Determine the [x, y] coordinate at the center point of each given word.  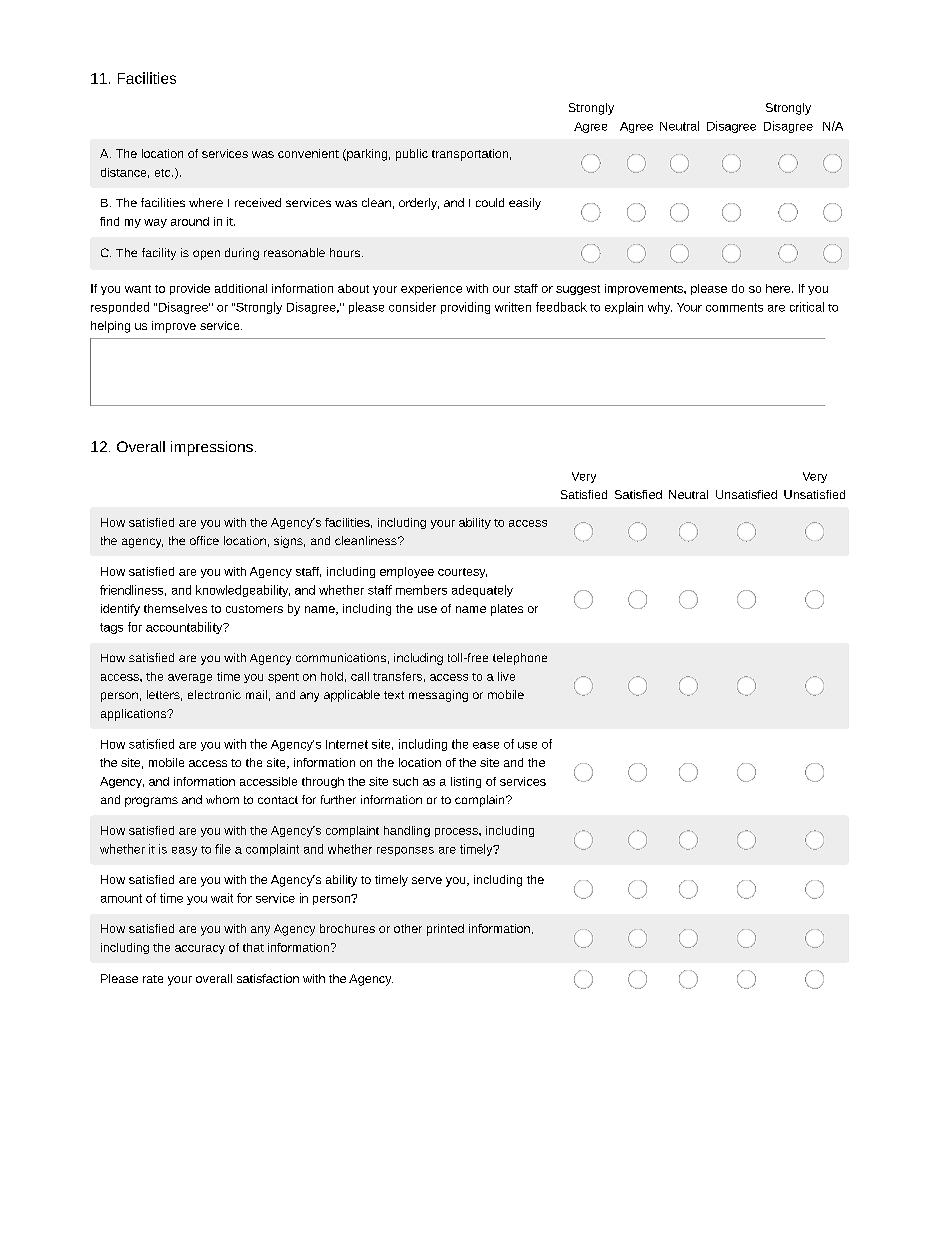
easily [525, 204]
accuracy [200, 949]
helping [110, 327]
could [490, 202]
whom [222, 799]
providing [465, 308]
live [506, 676]
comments [734, 307]
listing [466, 782]
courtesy [462, 573]
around [190, 221]
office [204, 540]
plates [507, 610]
